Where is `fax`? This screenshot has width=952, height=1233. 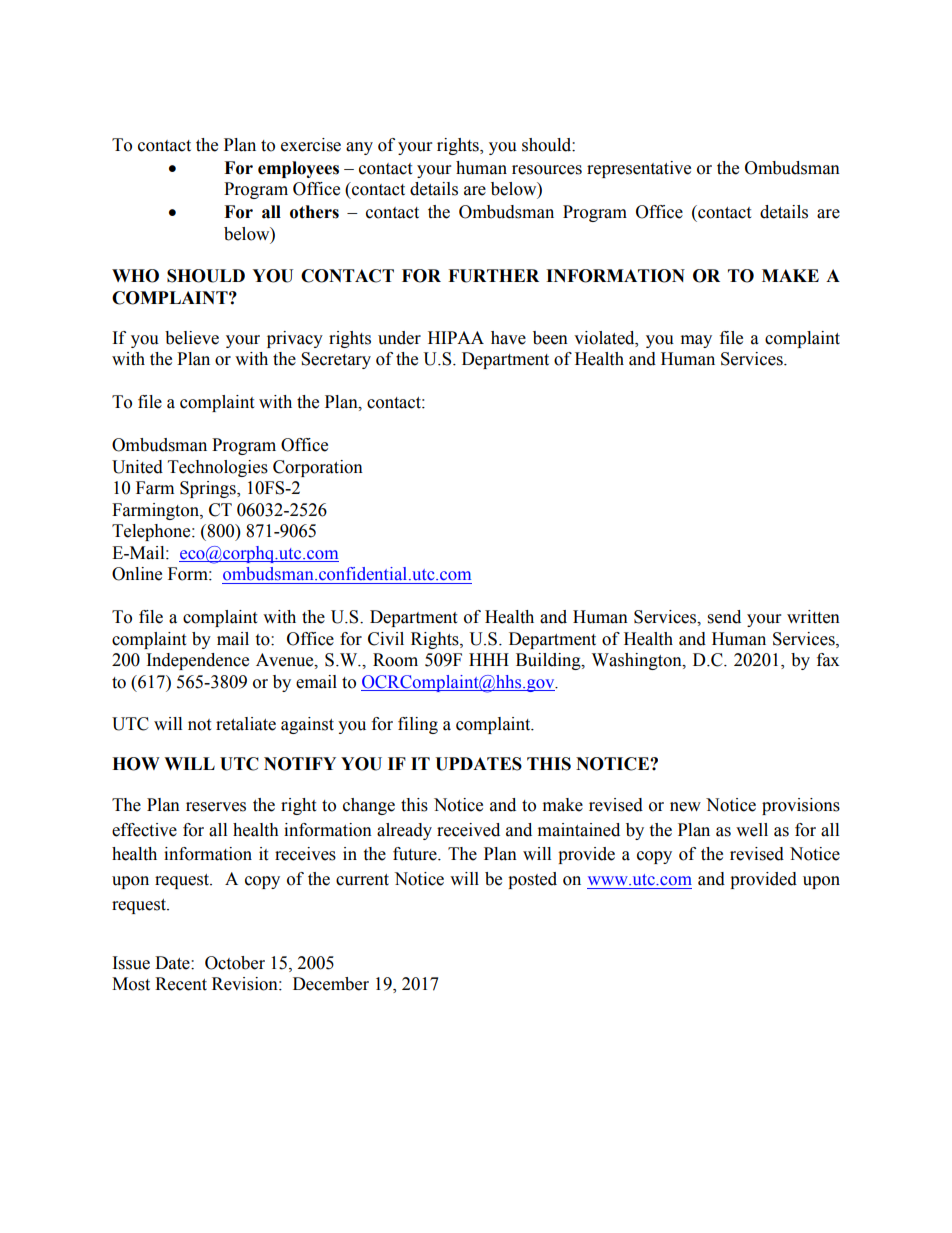
fax is located at coordinates (828, 660).
